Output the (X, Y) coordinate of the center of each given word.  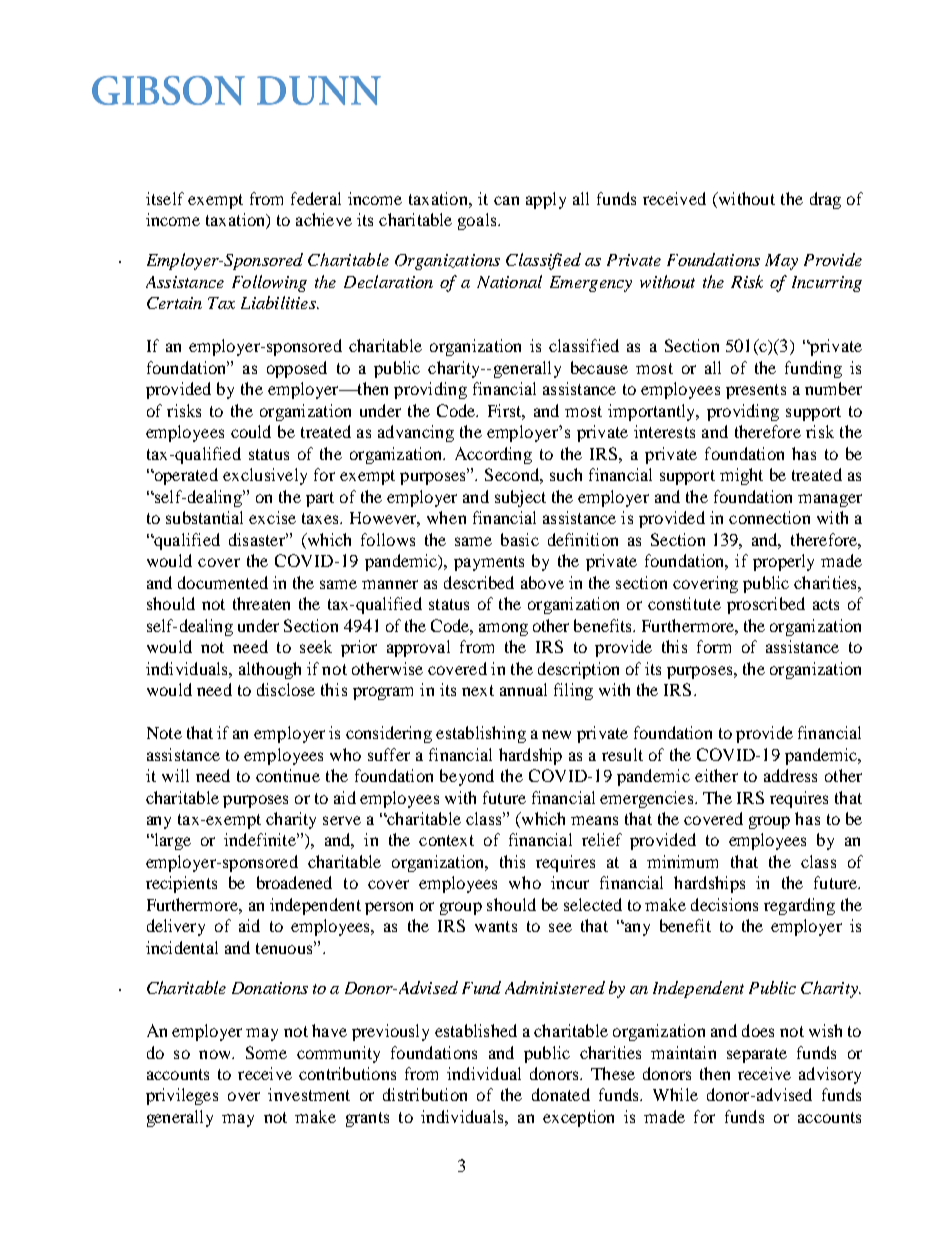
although (270, 670)
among (503, 629)
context (446, 840)
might (741, 476)
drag (825, 200)
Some (266, 1052)
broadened (294, 882)
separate (757, 1055)
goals (478, 221)
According (493, 455)
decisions (724, 904)
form (714, 646)
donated (561, 1094)
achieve (324, 219)
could (251, 431)
